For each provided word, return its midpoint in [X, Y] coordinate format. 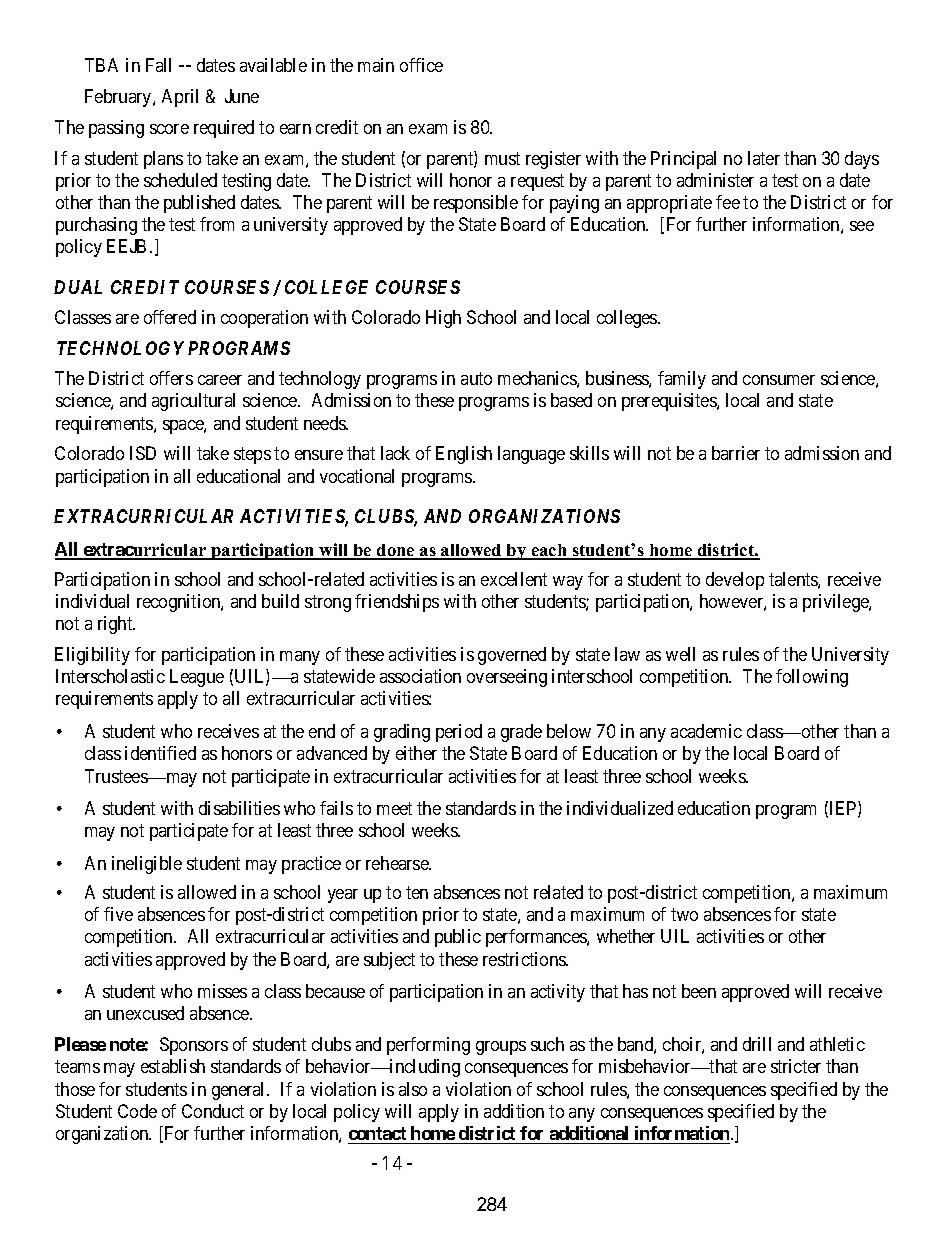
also [413, 1089]
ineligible [147, 865]
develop [735, 581]
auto [476, 378]
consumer [779, 380]
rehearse [398, 863]
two [684, 914]
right [116, 625]
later [764, 158]
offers [171, 378]
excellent [514, 579]
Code [137, 1111]
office [421, 65]
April [180, 98]
